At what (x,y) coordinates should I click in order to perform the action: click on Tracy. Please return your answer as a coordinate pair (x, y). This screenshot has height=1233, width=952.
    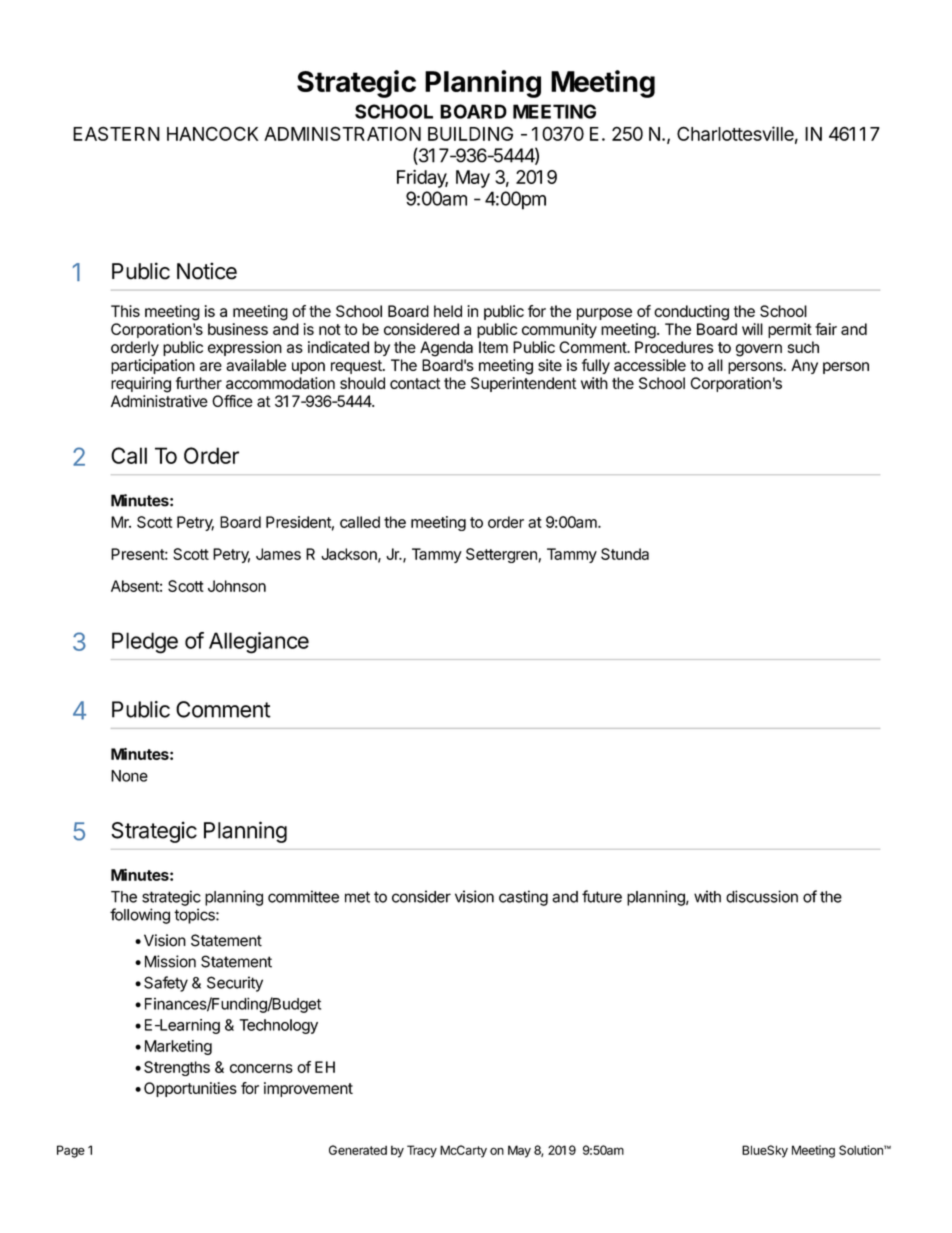
    Looking at the image, I should click on (422, 1151).
